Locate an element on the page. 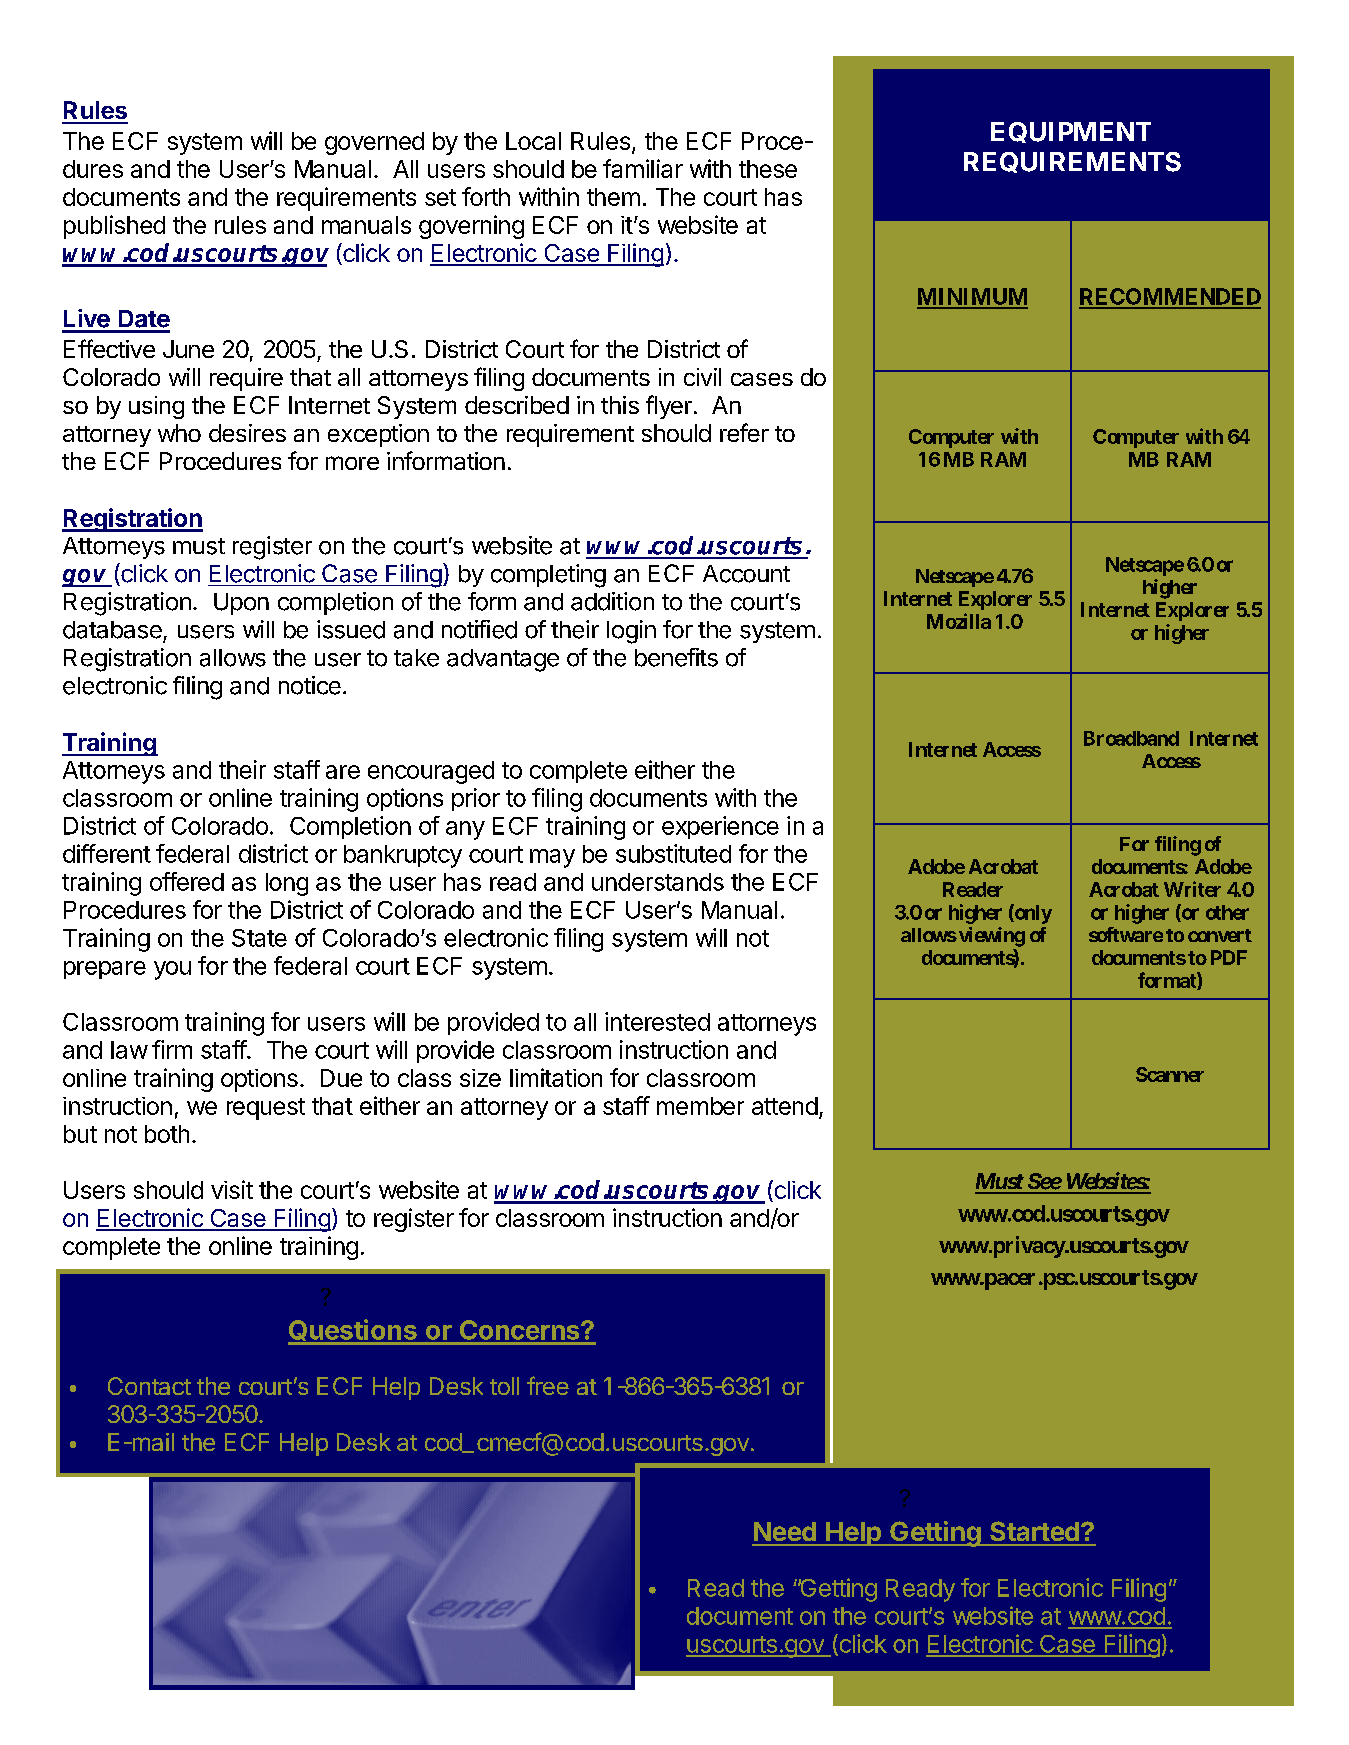  notice is located at coordinates (310, 685).
